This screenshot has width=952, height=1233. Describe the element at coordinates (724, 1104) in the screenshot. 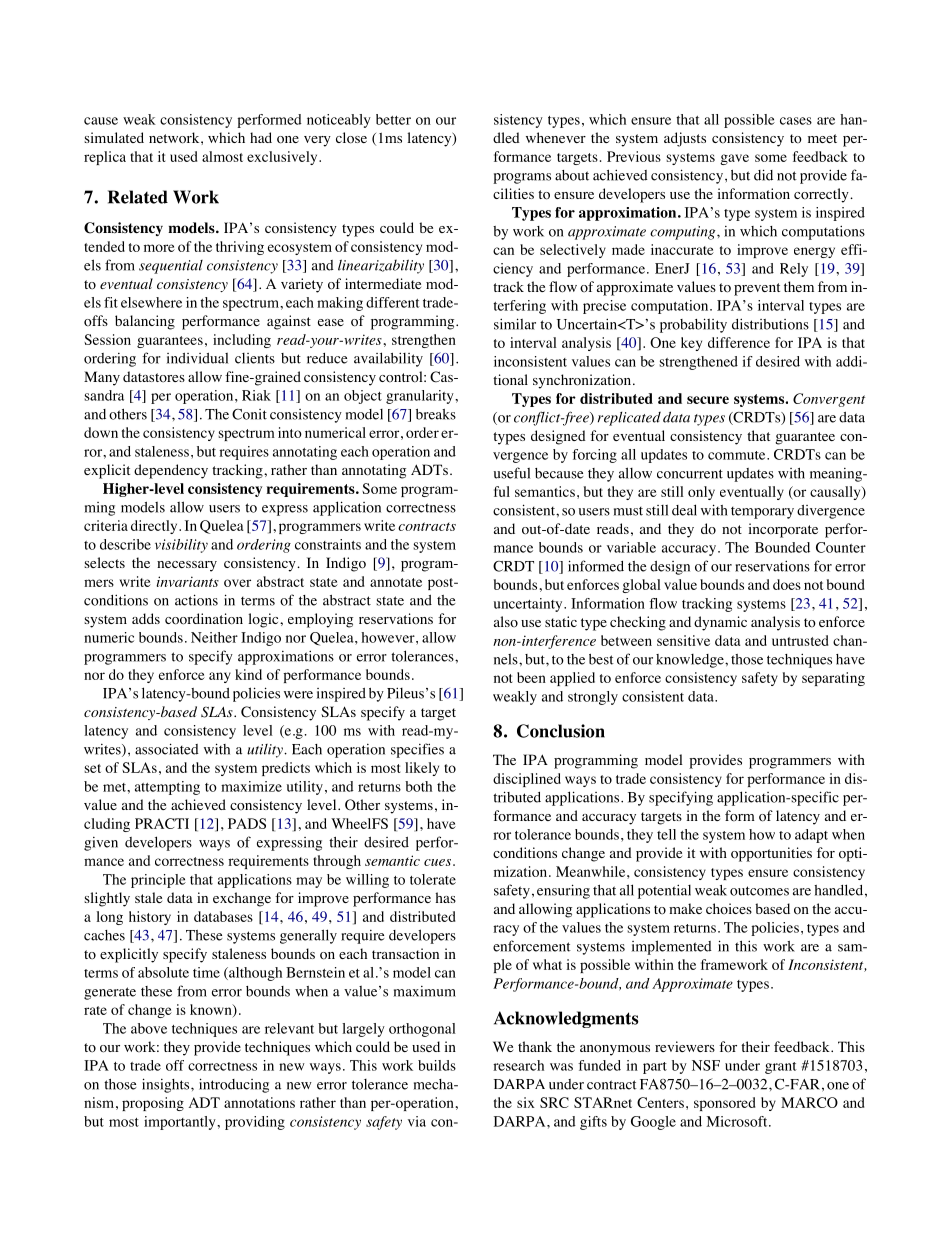

I see `sponsored` at that location.
